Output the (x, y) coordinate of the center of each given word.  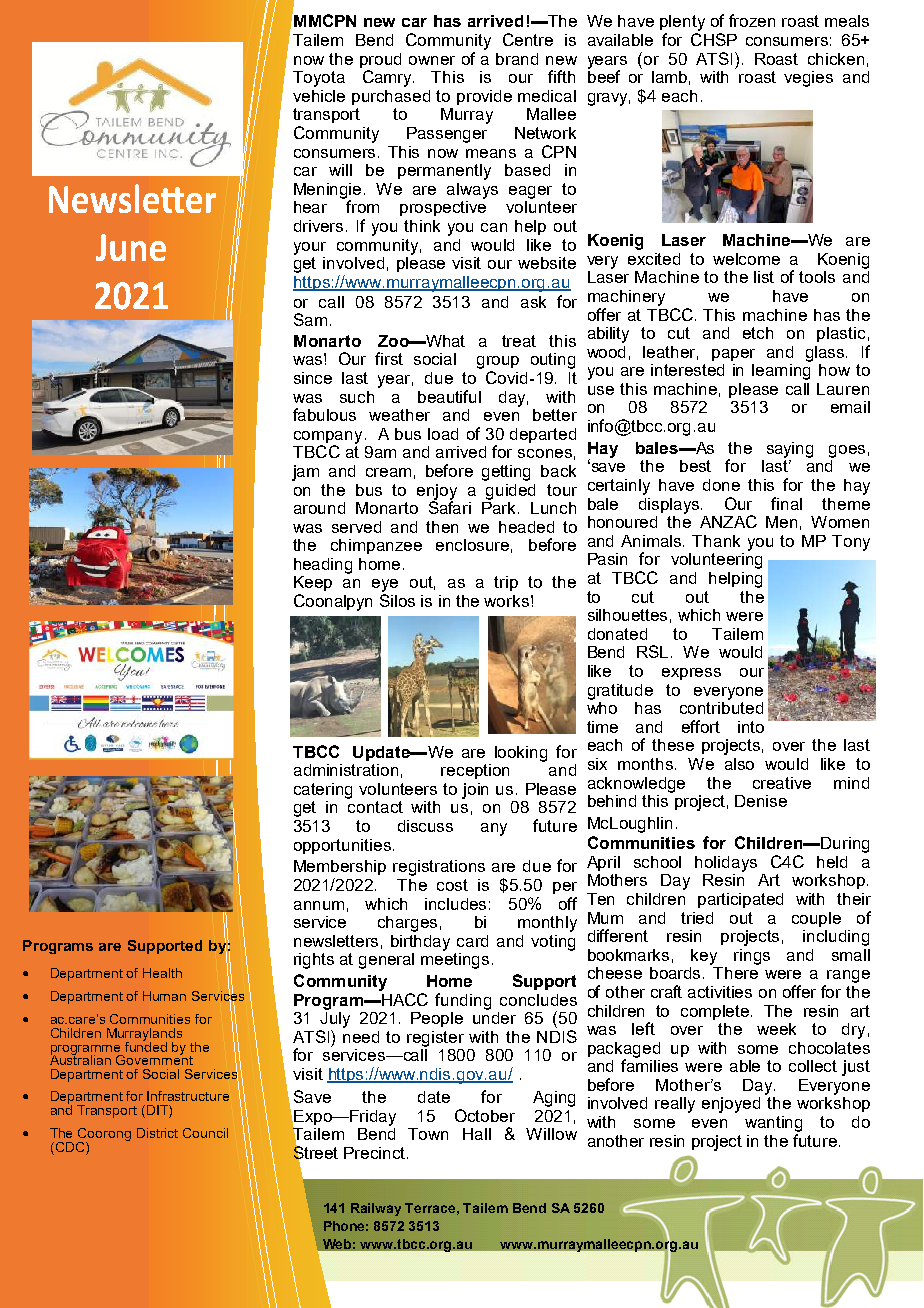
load (443, 434)
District (157, 1133)
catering (323, 791)
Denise (761, 801)
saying (790, 450)
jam (305, 473)
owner (432, 60)
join (475, 791)
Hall (477, 1134)
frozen (752, 20)
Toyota (319, 79)
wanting (773, 1124)
